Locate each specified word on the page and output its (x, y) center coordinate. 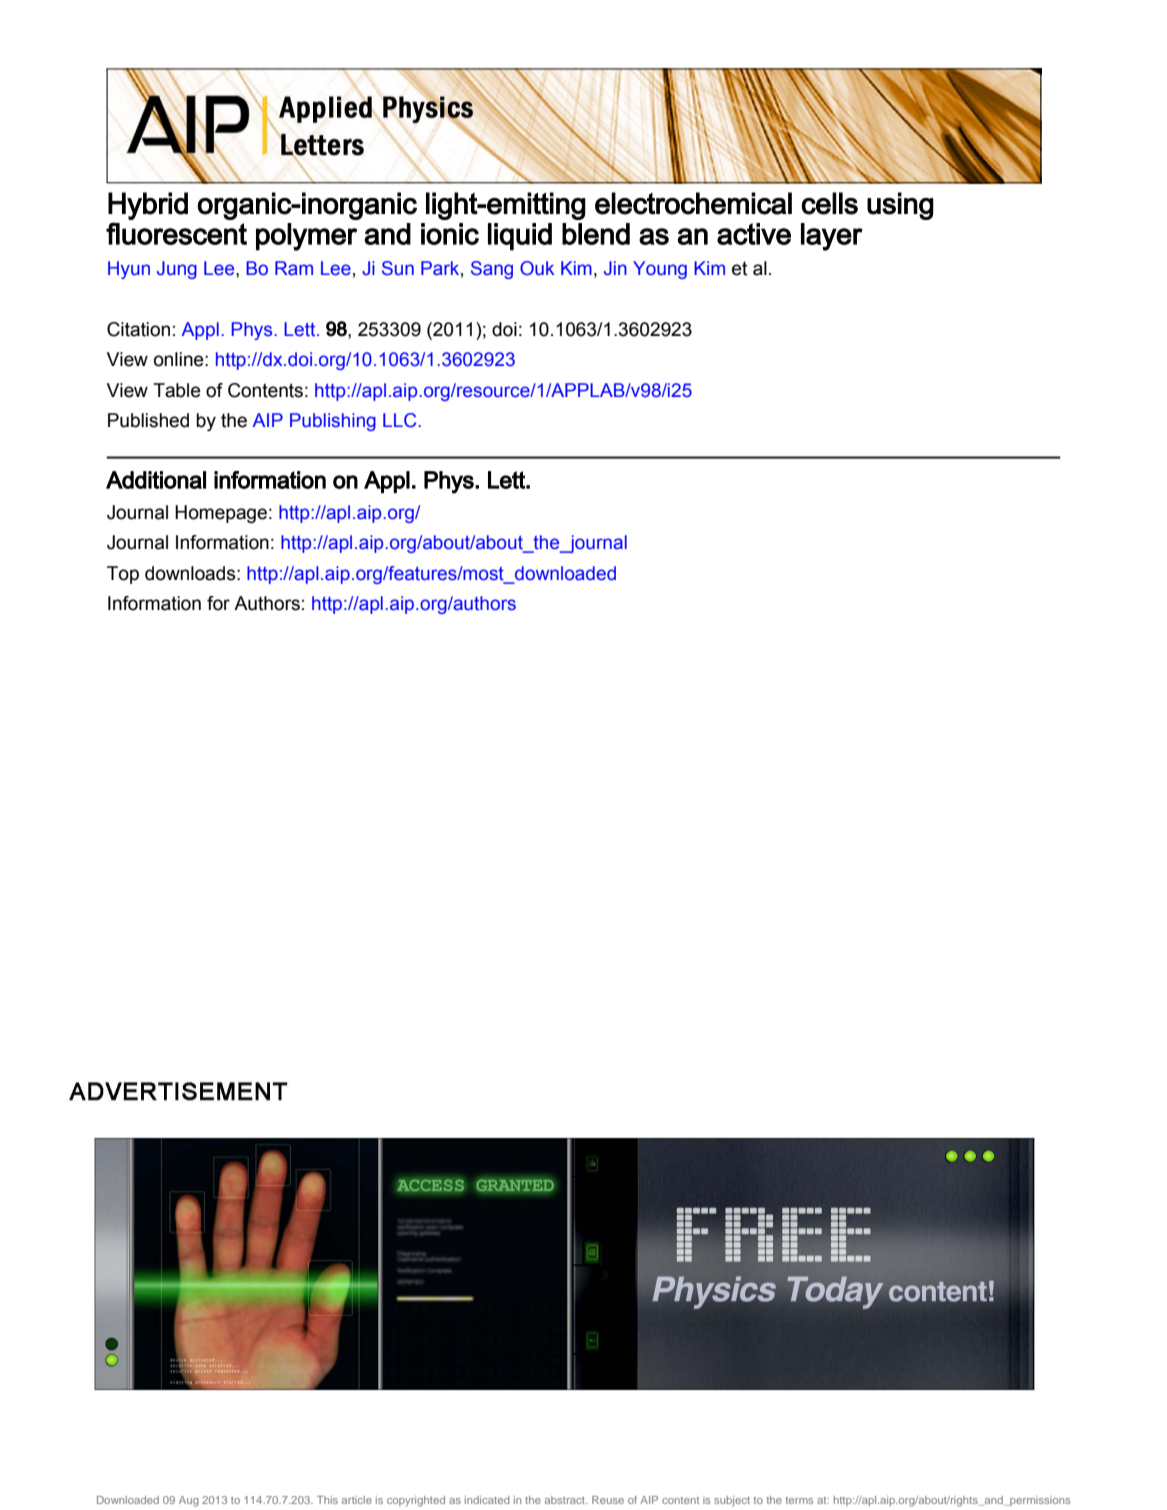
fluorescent (176, 233)
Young (660, 270)
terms (799, 1500)
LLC (401, 420)
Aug (189, 1501)
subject (732, 1501)
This (327, 1500)
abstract (566, 1500)
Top (123, 575)
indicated (487, 1500)
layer (832, 237)
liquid (520, 237)
